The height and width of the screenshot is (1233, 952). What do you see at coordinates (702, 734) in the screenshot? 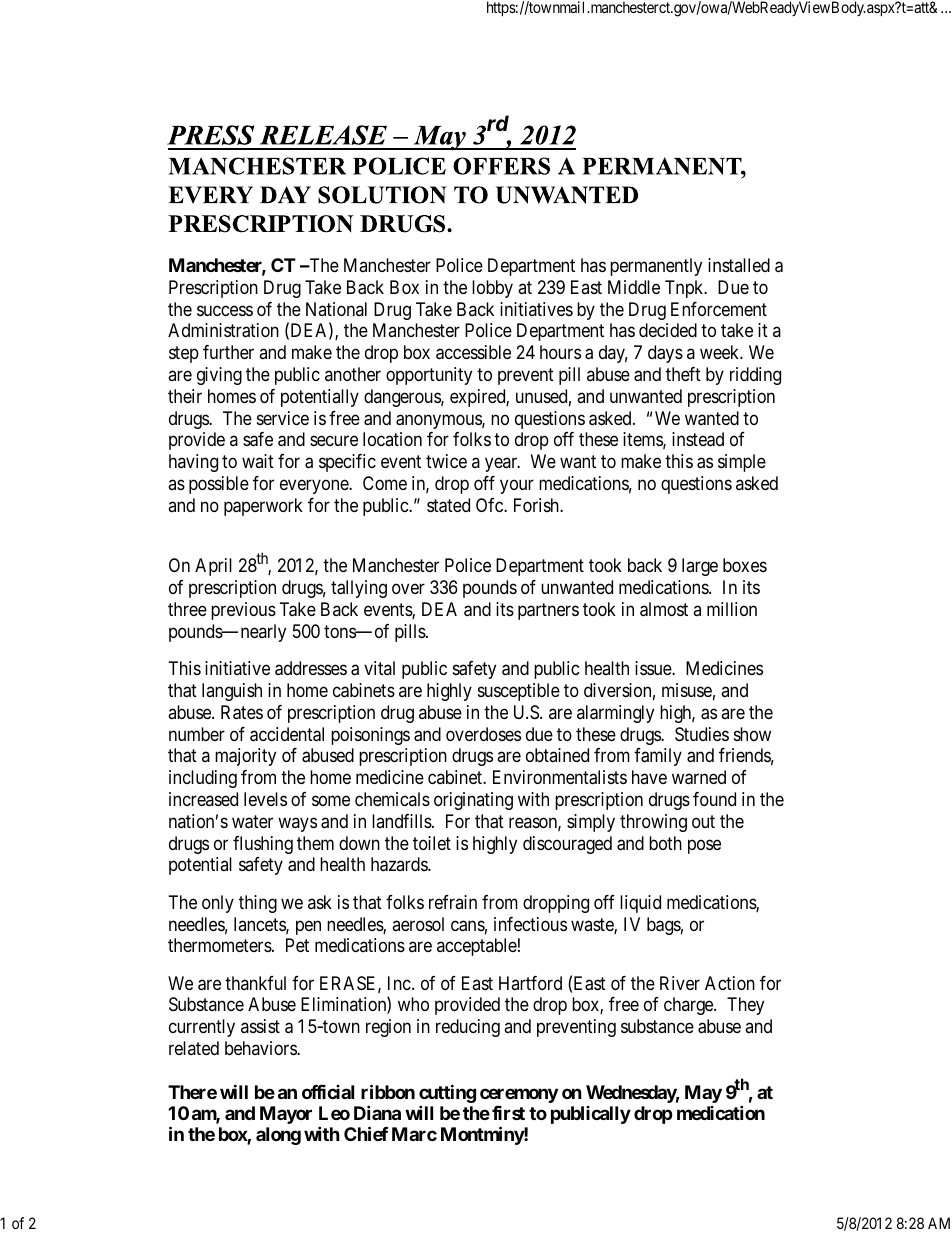
I see `Studies` at bounding box center [702, 734].
